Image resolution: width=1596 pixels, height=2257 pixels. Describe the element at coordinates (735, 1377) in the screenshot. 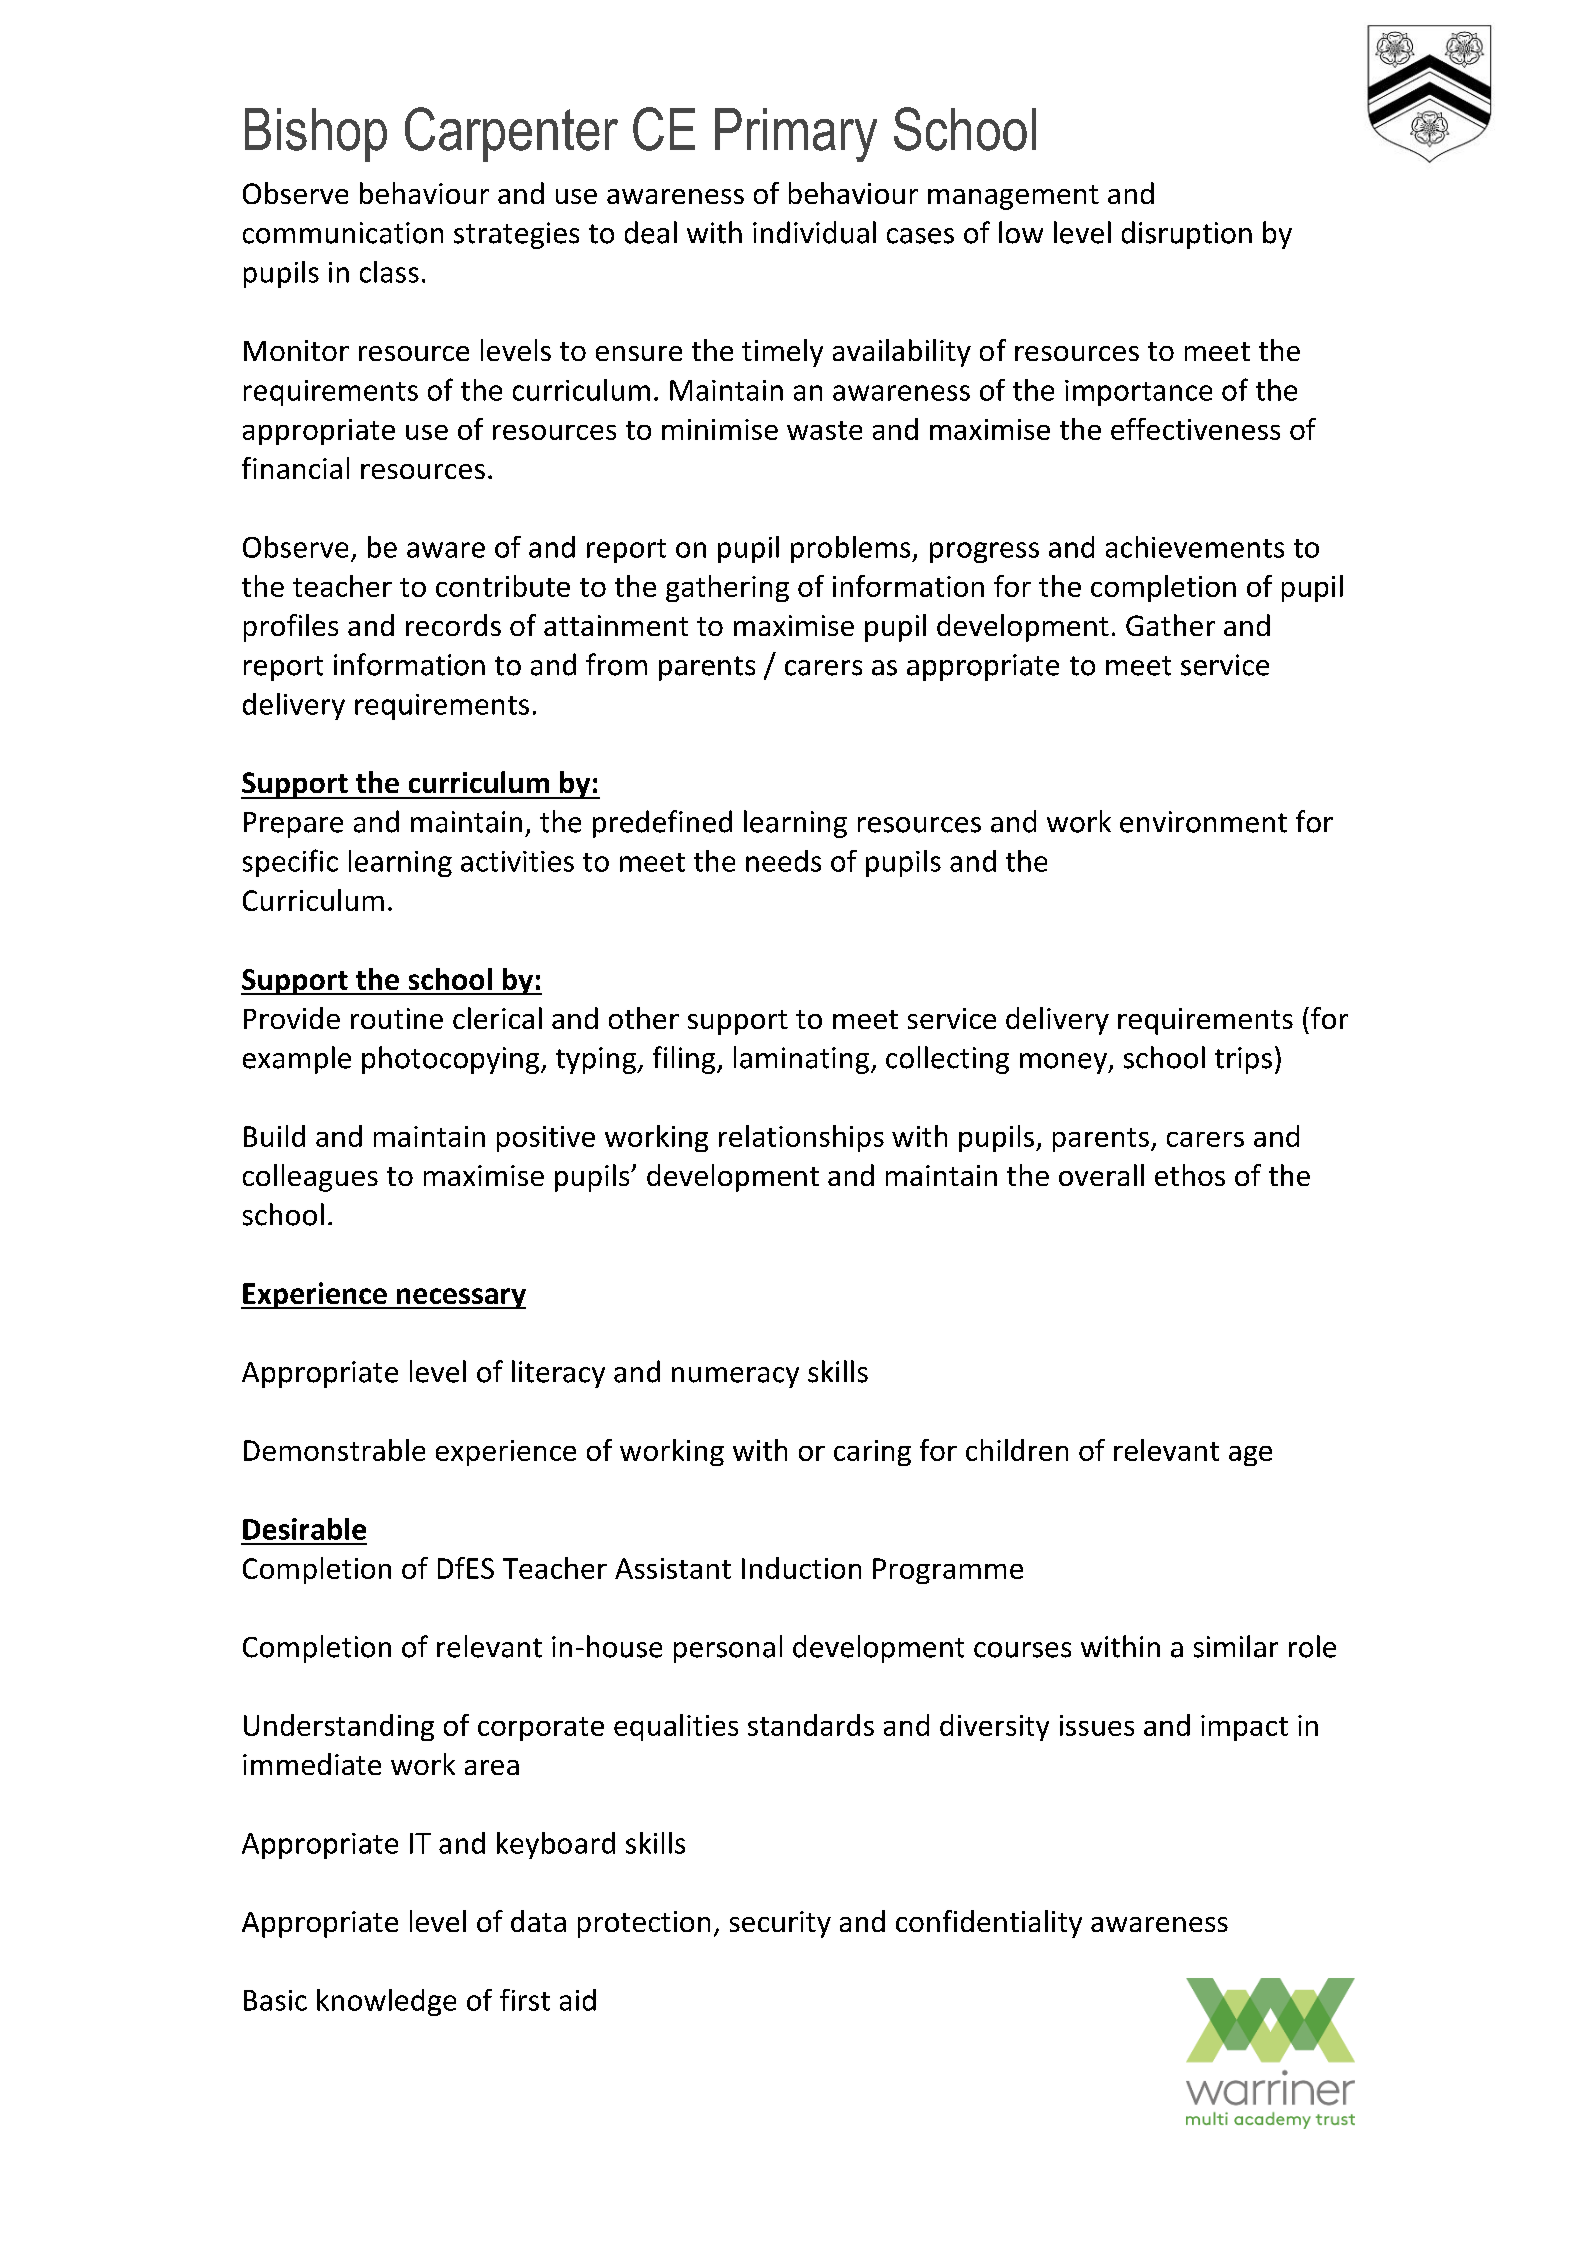

I see `numeracy` at that location.
